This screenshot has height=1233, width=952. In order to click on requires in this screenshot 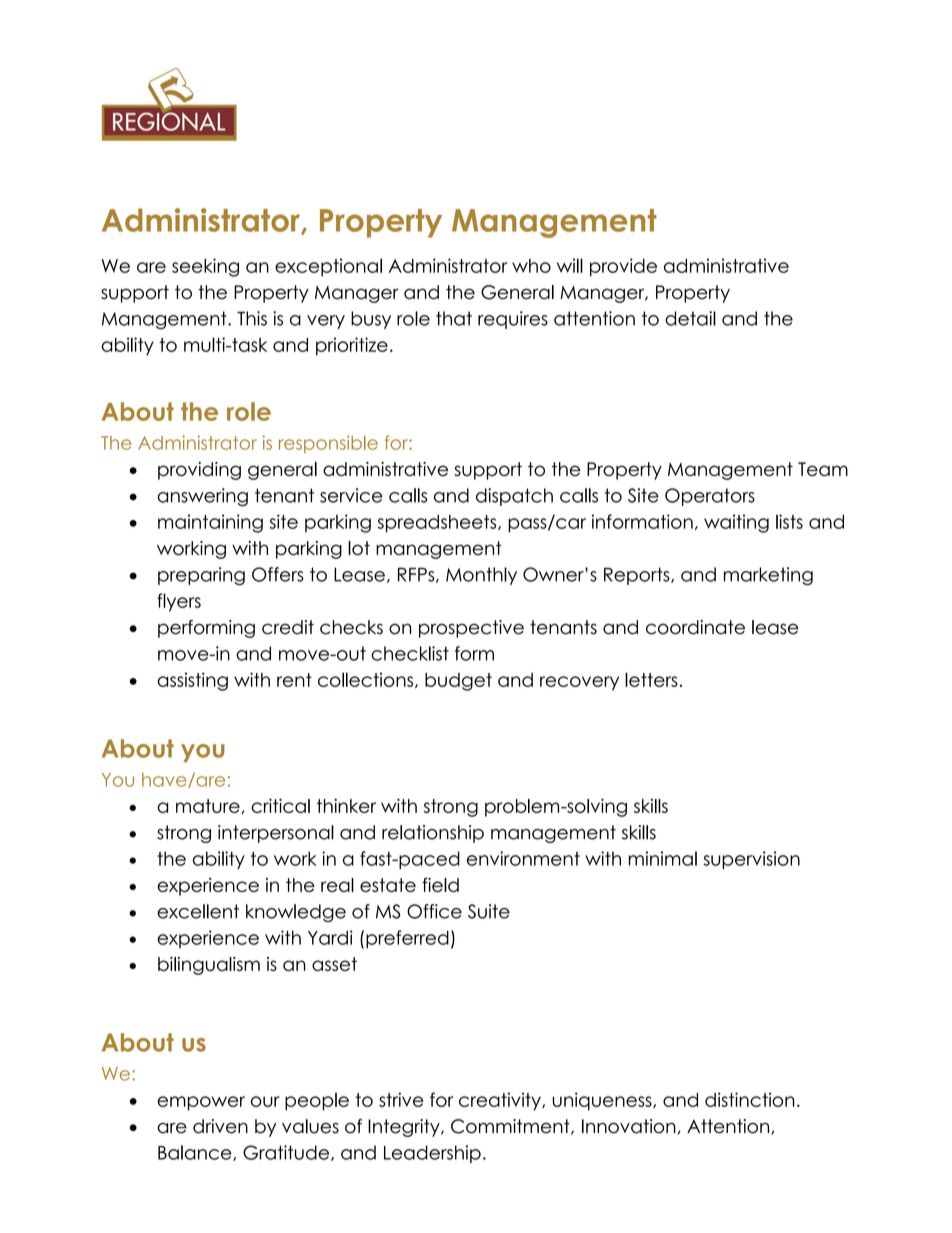, I will do `click(513, 320)`.
